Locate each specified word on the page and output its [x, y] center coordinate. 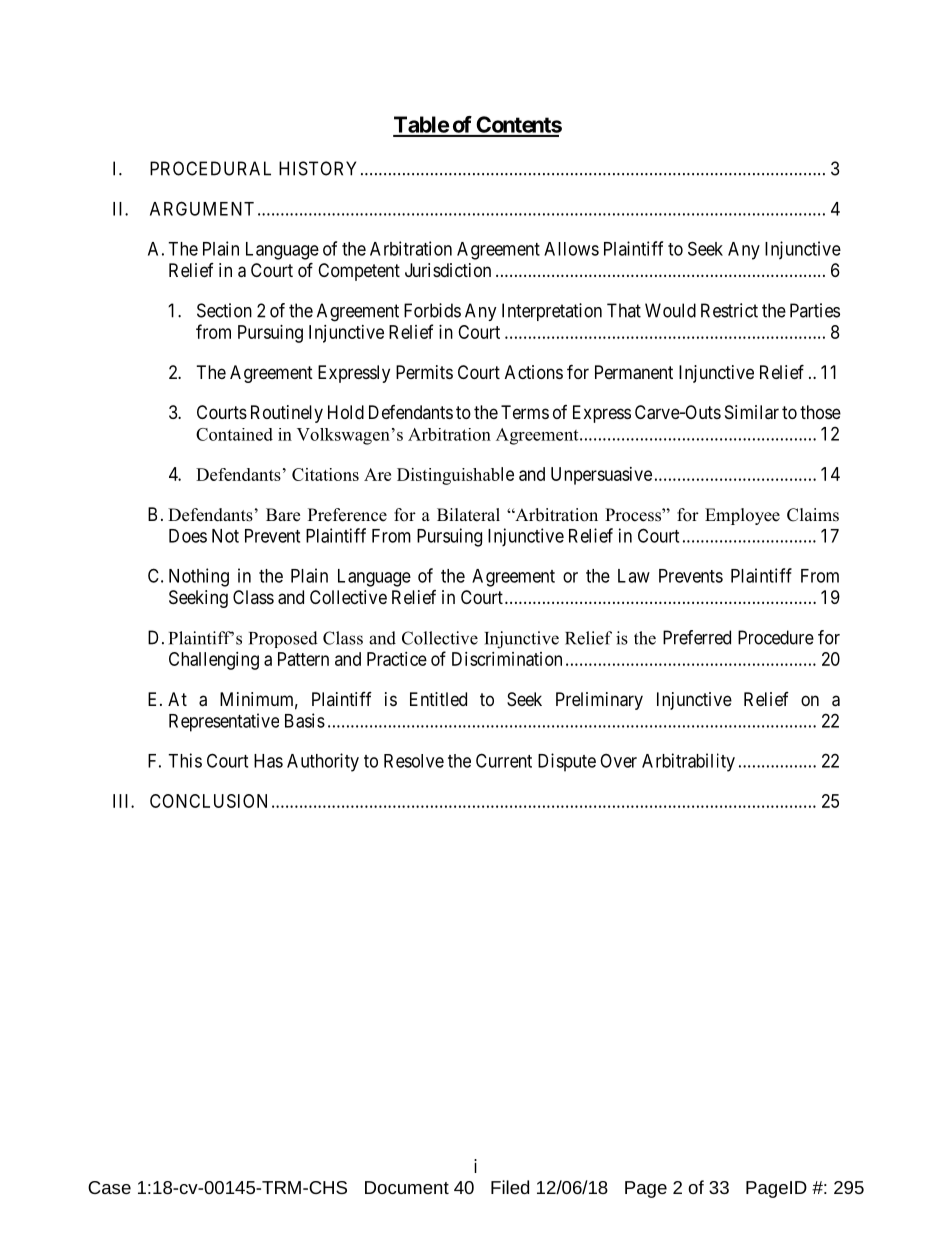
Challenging [214, 661]
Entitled [438, 699]
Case [109, 1187]
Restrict [729, 310]
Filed [510, 1187]
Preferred [697, 637]
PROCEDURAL [210, 168]
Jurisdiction [448, 270]
